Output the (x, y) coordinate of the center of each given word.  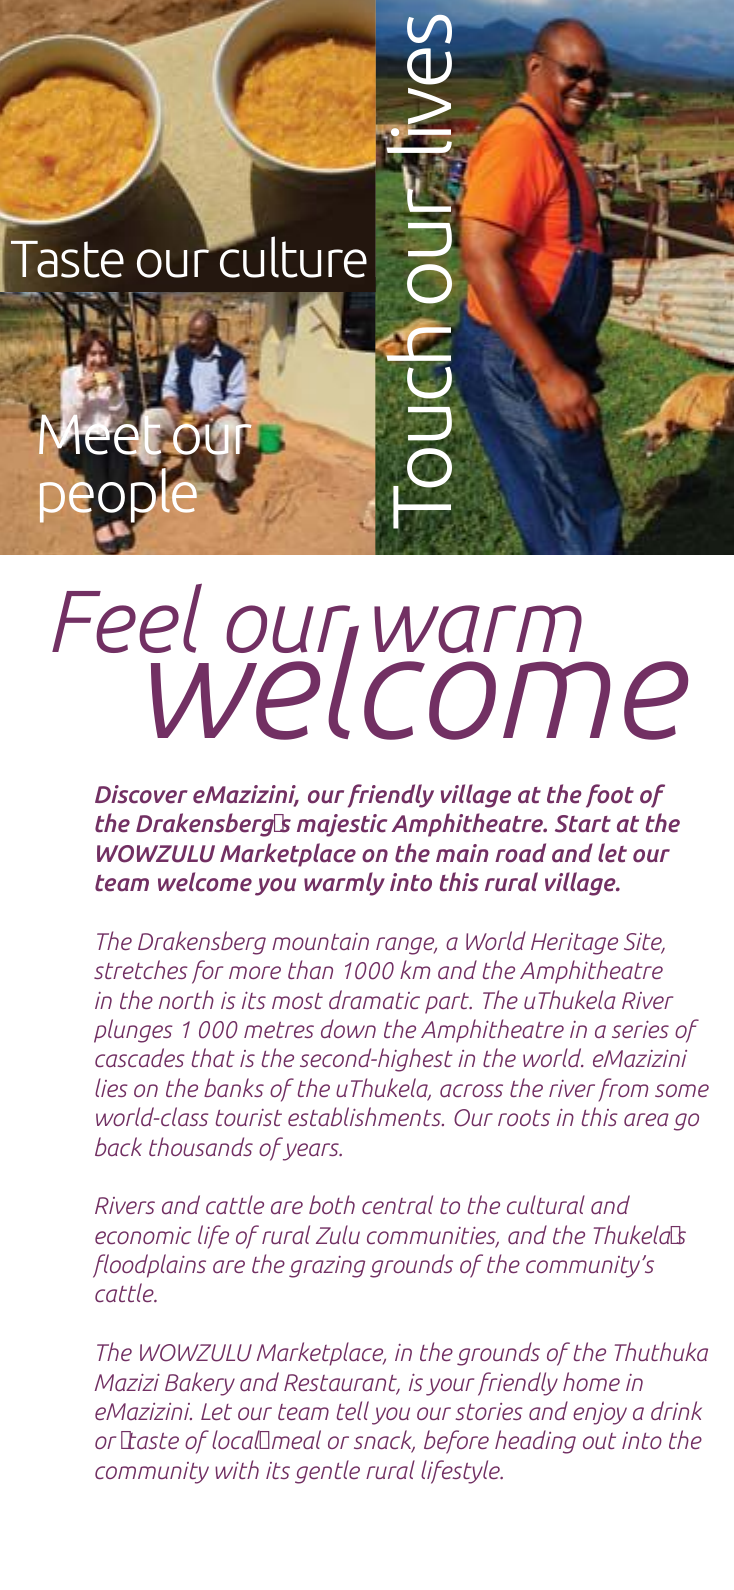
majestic (342, 825)
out (599, 1441)
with (237, 1469)
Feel (127, 618)
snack (384, 1441)
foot (610, 796)
